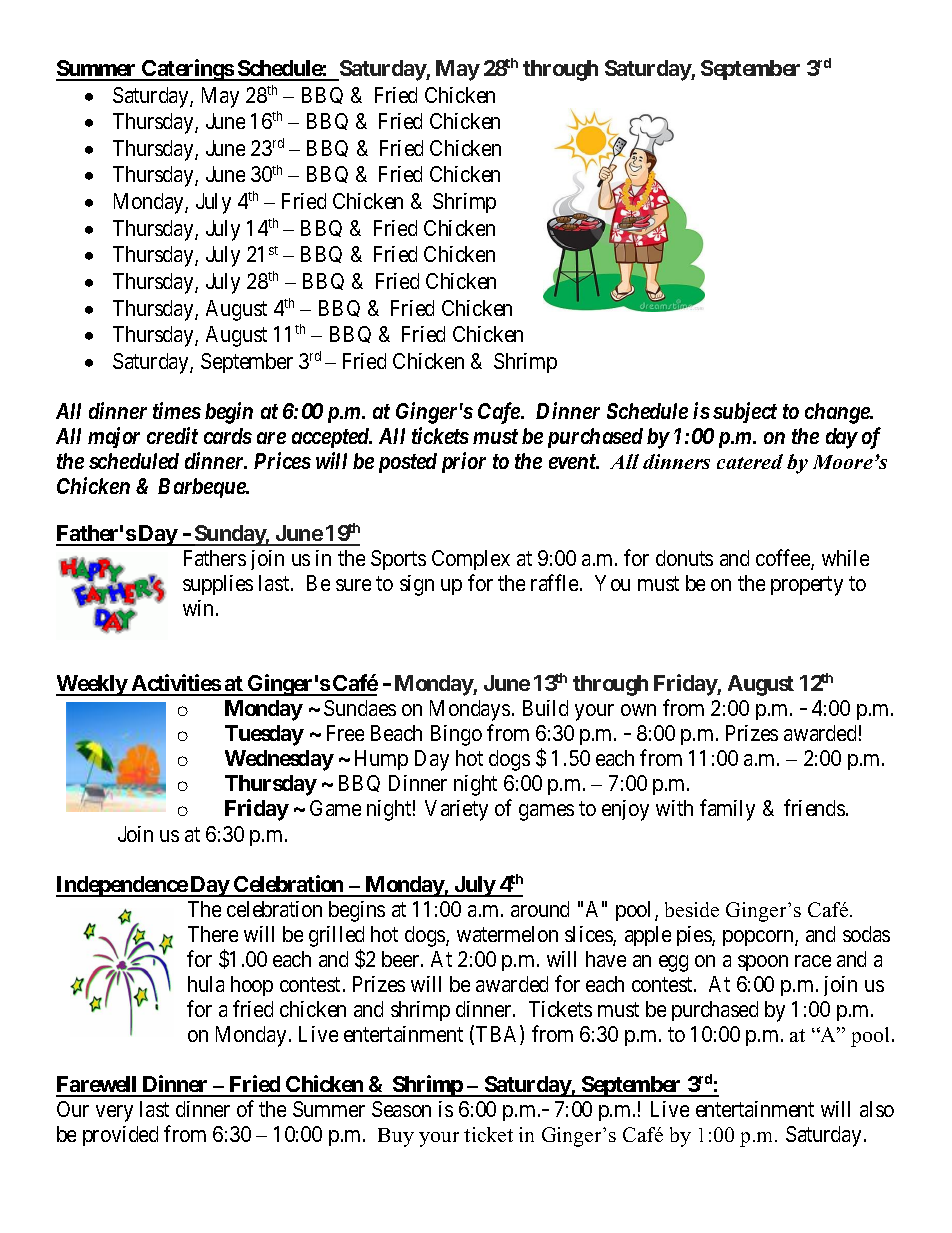 The width and height of the page is (952, 1233). What do you see at coordinates (545, 708) in the page?
I see `Build` at bounding box center [545, 708].
